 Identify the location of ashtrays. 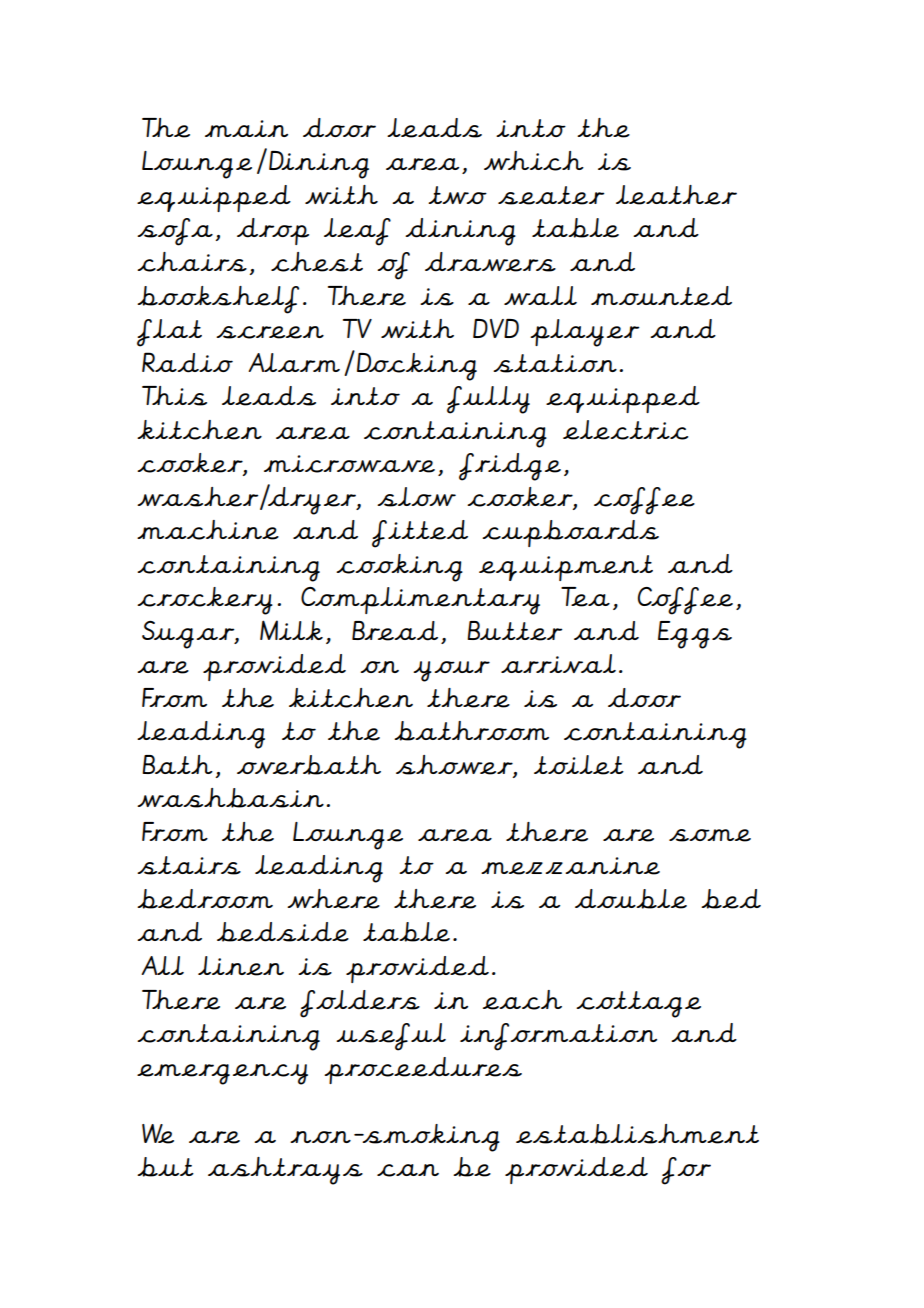
(285, 1171).
